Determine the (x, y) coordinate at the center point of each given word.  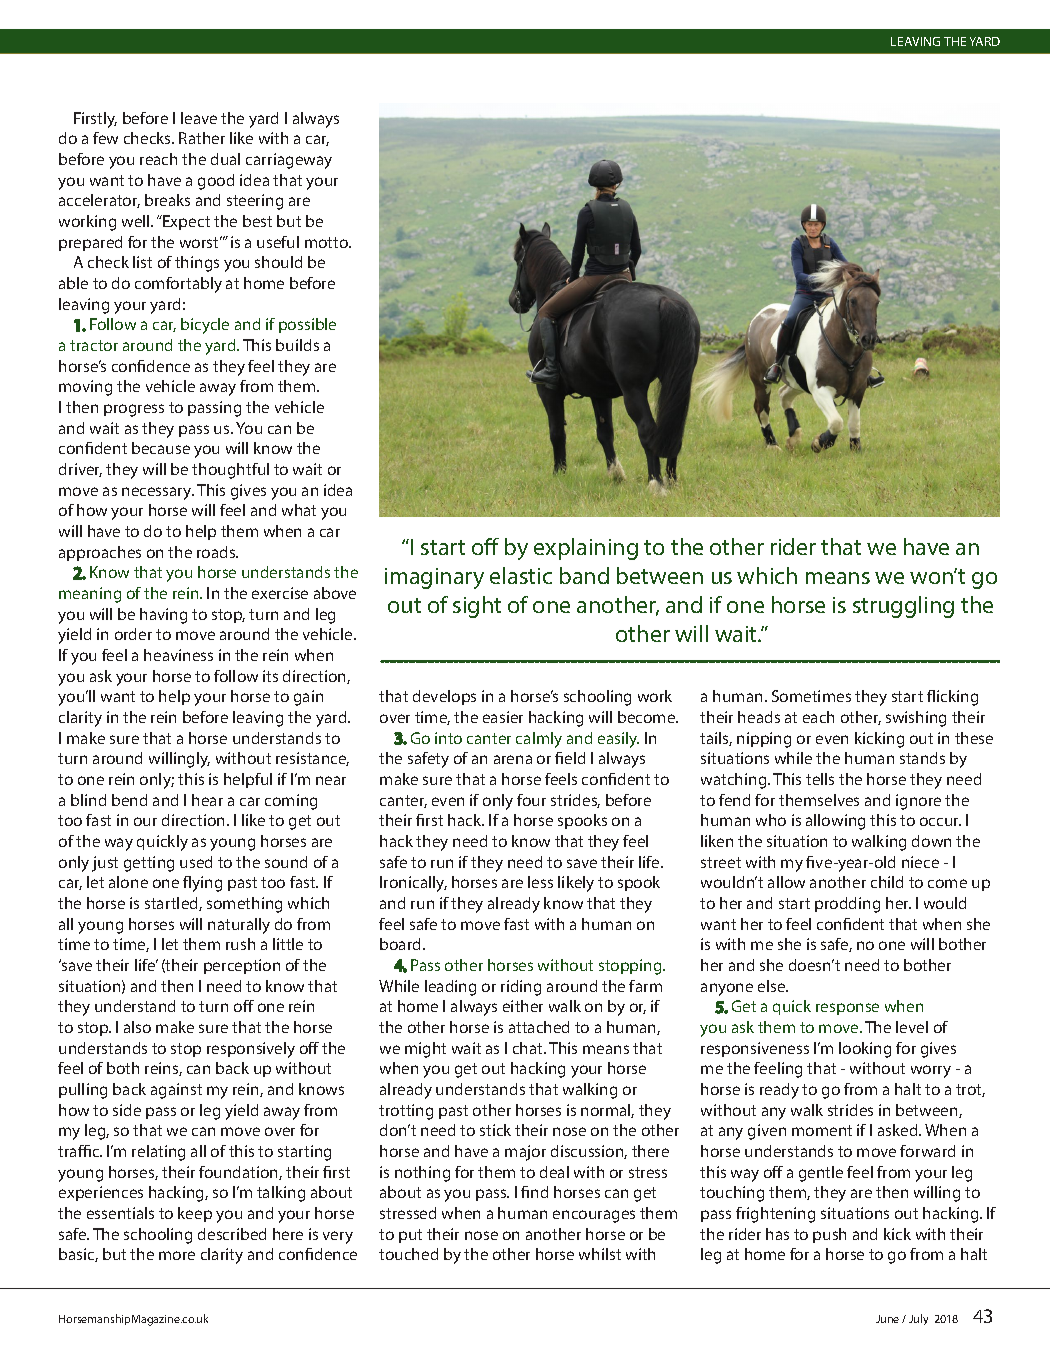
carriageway (289, 161)
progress (134, 410)
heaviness (178, 655)
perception (242, 966)
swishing (916, 719)
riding (521, 988)
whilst (600, 1254)
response (847, 1009)
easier (503, 717)
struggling (903, 607)
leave (199, 118)
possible (307, 325)
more (177, 1255)
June (887, 1319)
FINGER (978, 41)
